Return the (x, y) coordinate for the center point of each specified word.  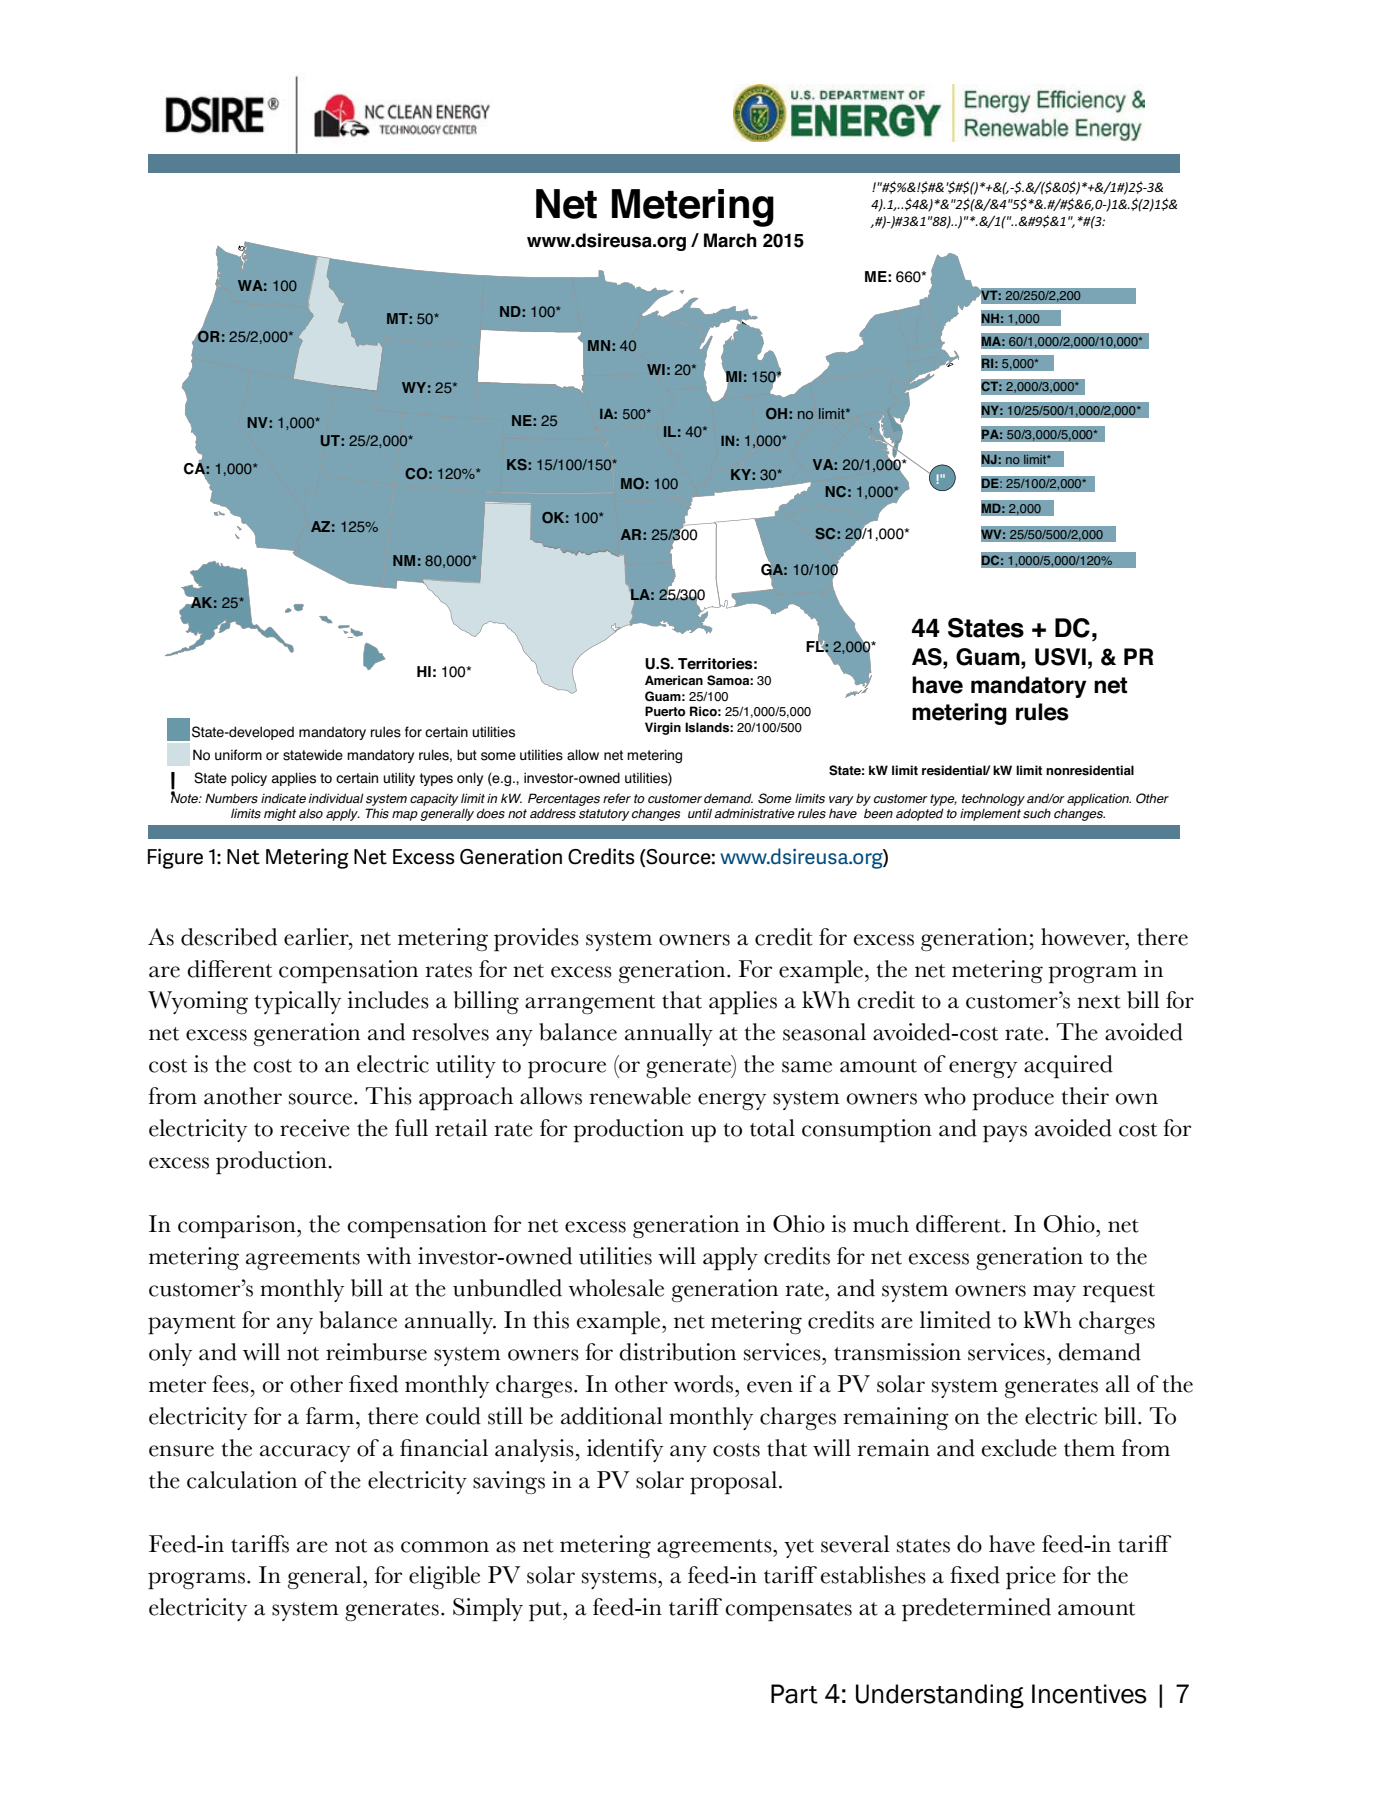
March (730, 240)
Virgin (663, 728)
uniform (238, 755)
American (674, 680)
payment (192, 1325)
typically (297, 1003)
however (1084, 937)
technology (993, 799)
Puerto (665, 711)
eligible (444, 1577)
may (1054, 1293)
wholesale (616, 1288)
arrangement (590, 1004)
